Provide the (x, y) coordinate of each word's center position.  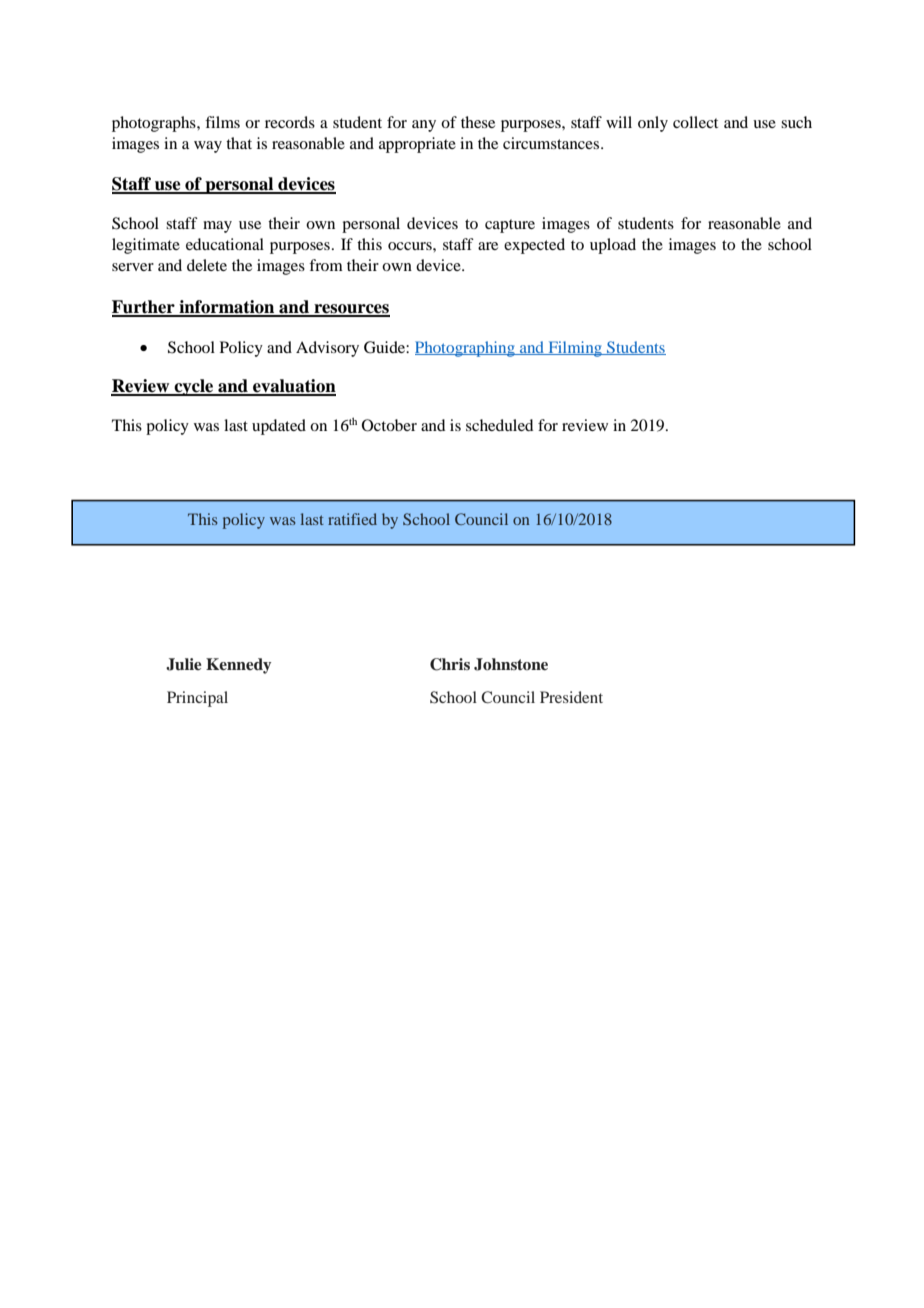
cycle (194, 387)
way (208, 147)
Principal (197, 699)
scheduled (499, 425)
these (478, 122)
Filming (575, 349)
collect (695, 122)
